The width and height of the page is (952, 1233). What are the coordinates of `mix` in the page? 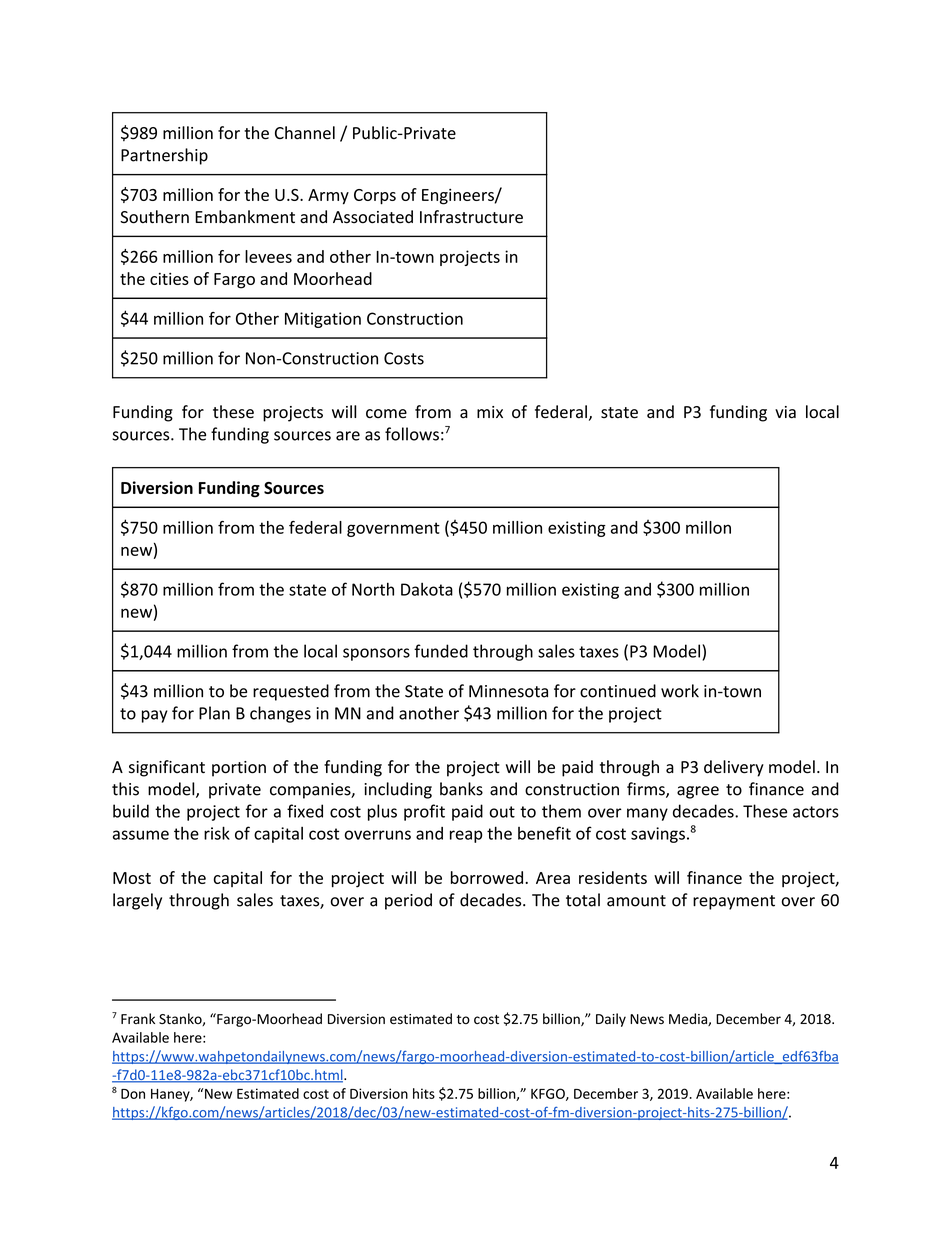 It's located at (490, 412).
